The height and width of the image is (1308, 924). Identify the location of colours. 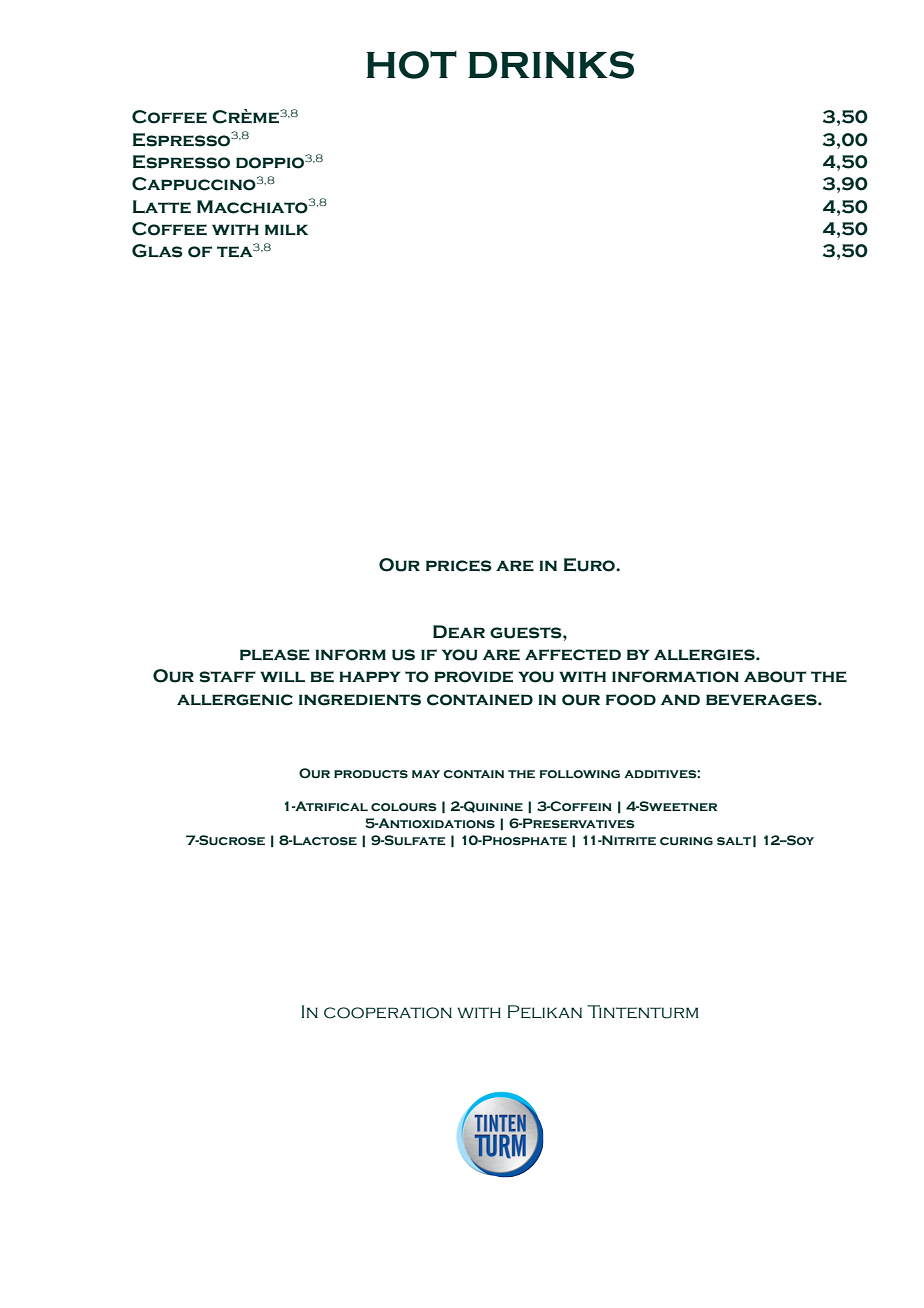
(404, 807).
